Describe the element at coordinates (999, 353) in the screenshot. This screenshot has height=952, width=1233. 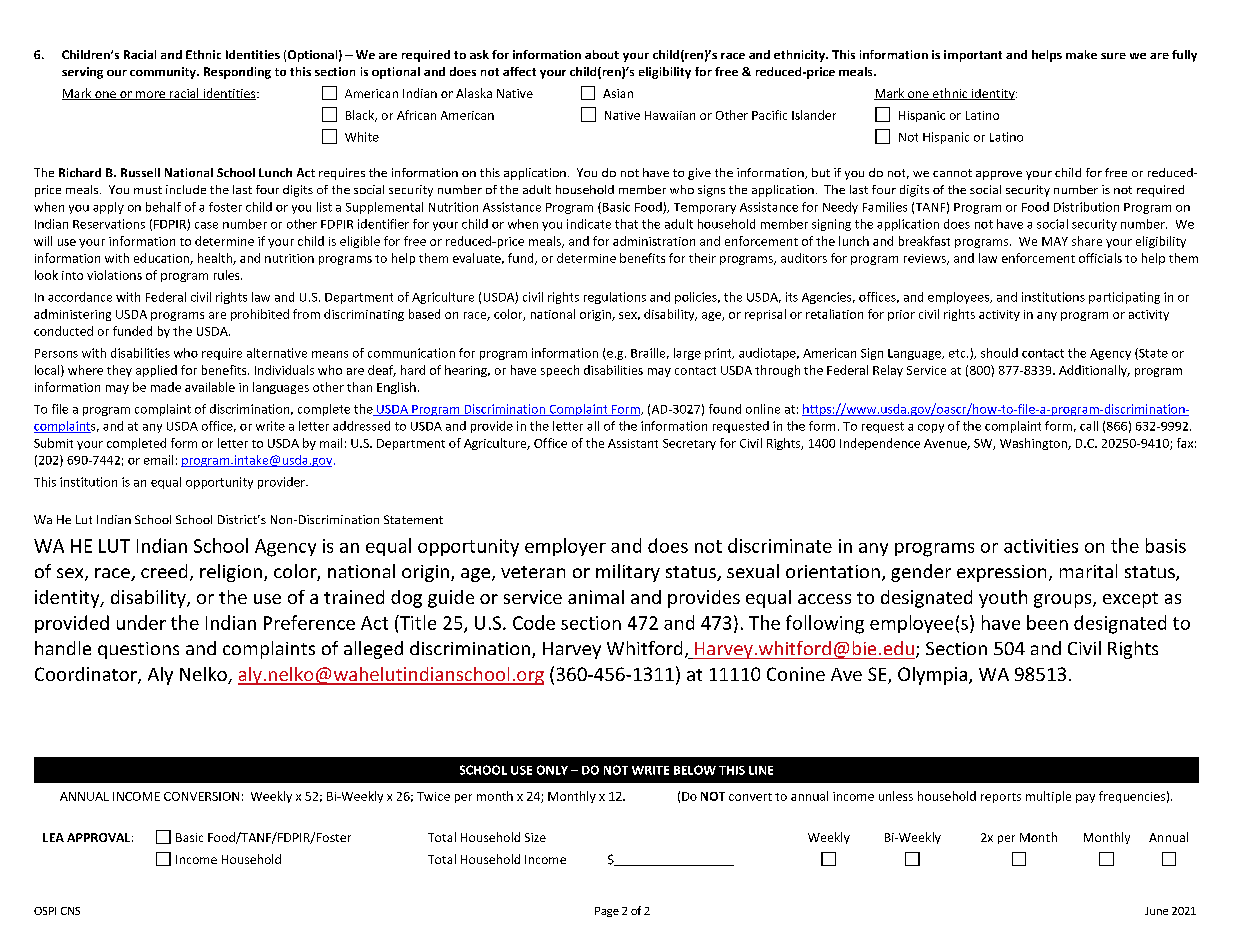
I see `should` at that location.
